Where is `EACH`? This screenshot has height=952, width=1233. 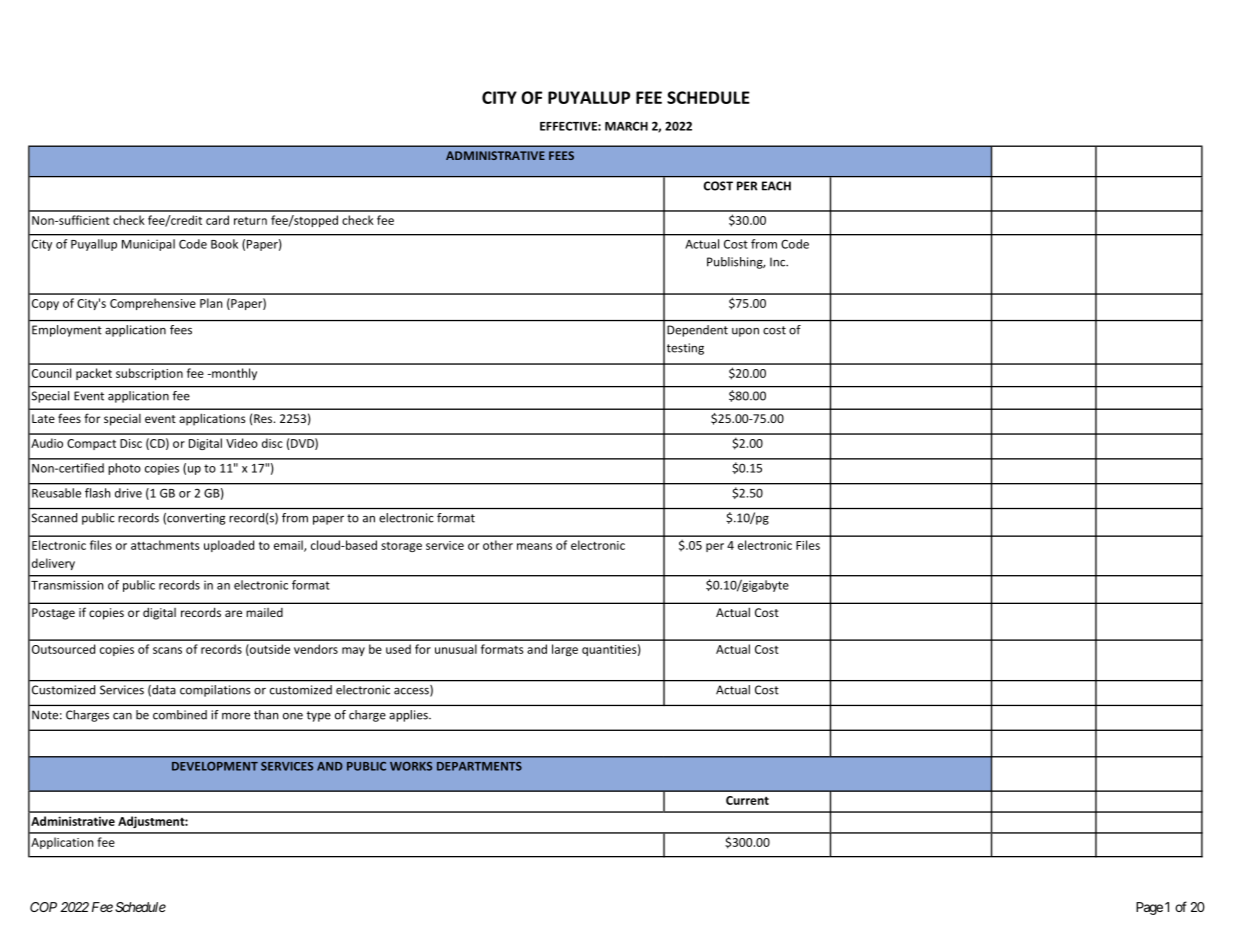
EACH is located at coordinates (776, 186).
